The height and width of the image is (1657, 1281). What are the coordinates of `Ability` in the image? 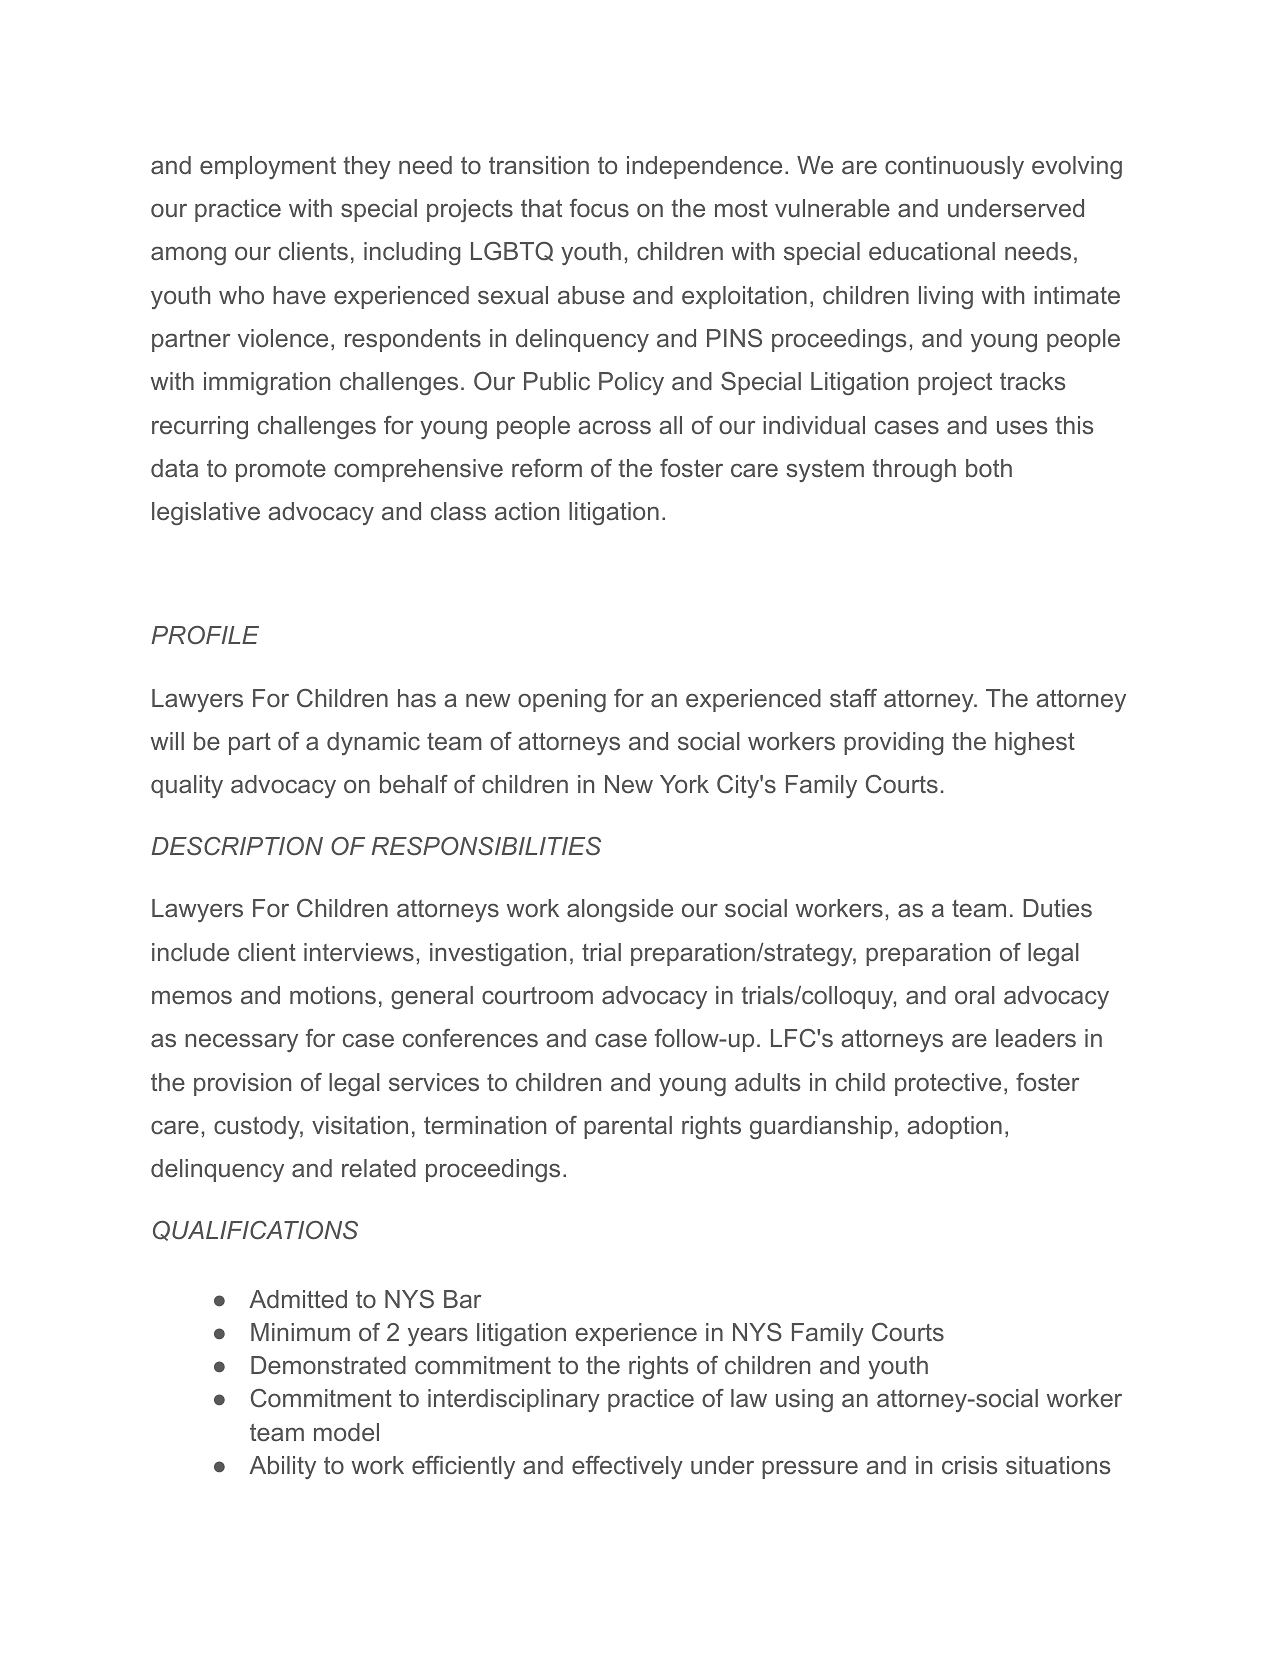 It's located at (282, 1467).
